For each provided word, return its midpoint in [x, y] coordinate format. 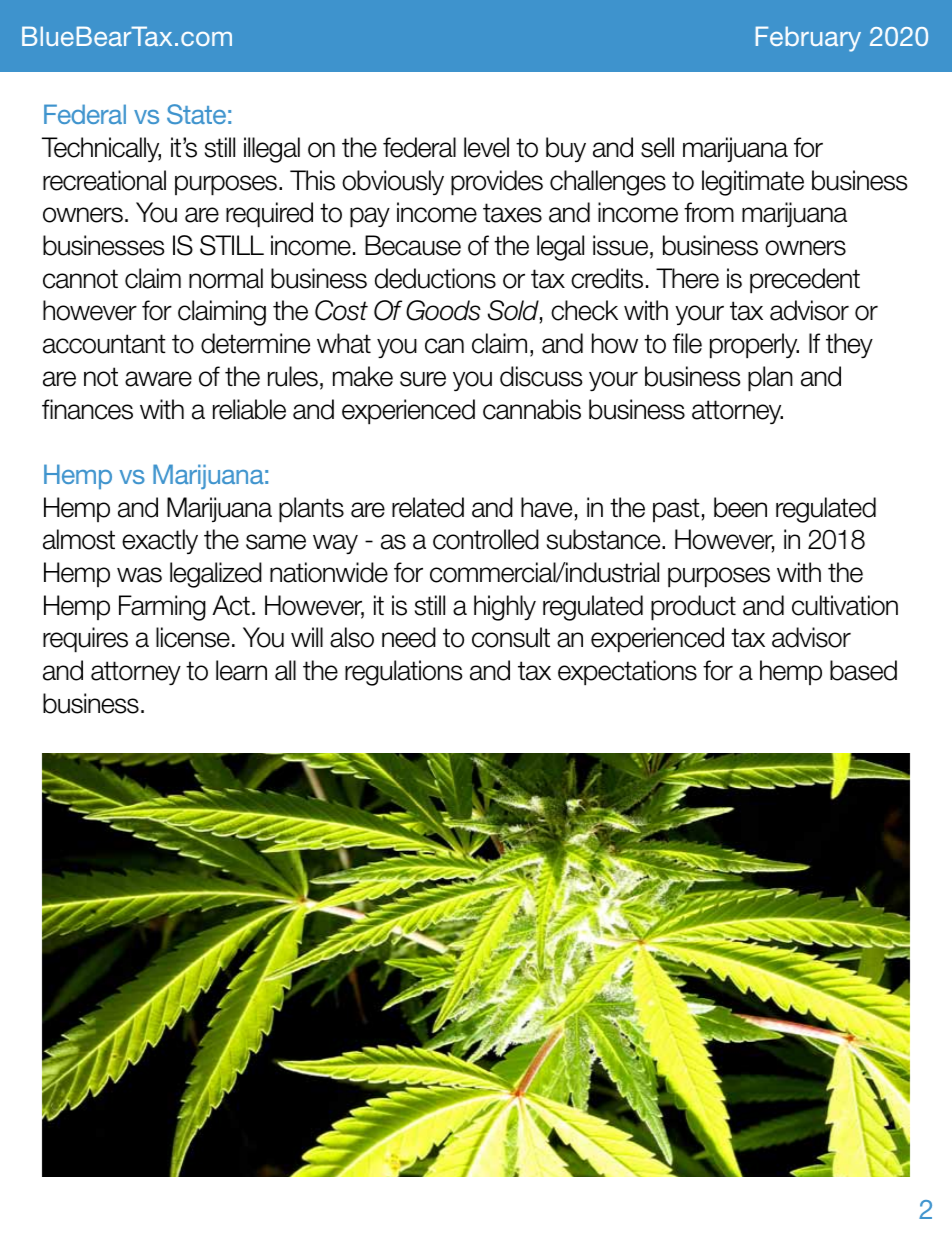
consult [511, 637]
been [740, 507]
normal [226, 278]
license [193, 637]
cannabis [532, 409]
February [808, 39]
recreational [104, 180]
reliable [249, 409]
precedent [805, 281]
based [863, 670]
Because [413, 245]
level [486, 147]
